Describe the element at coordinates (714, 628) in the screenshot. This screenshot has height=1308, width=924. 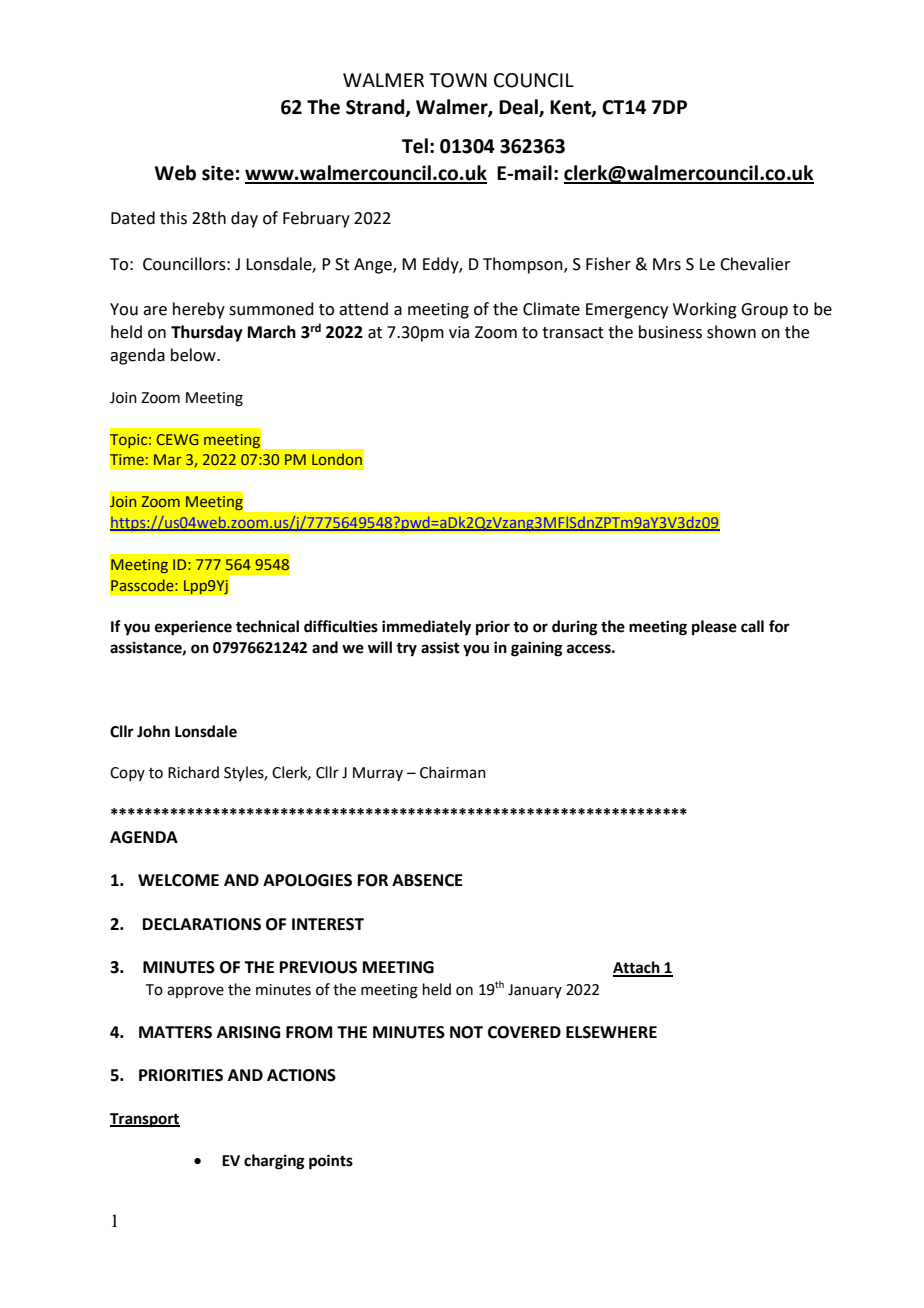
I see `please` at that location.
